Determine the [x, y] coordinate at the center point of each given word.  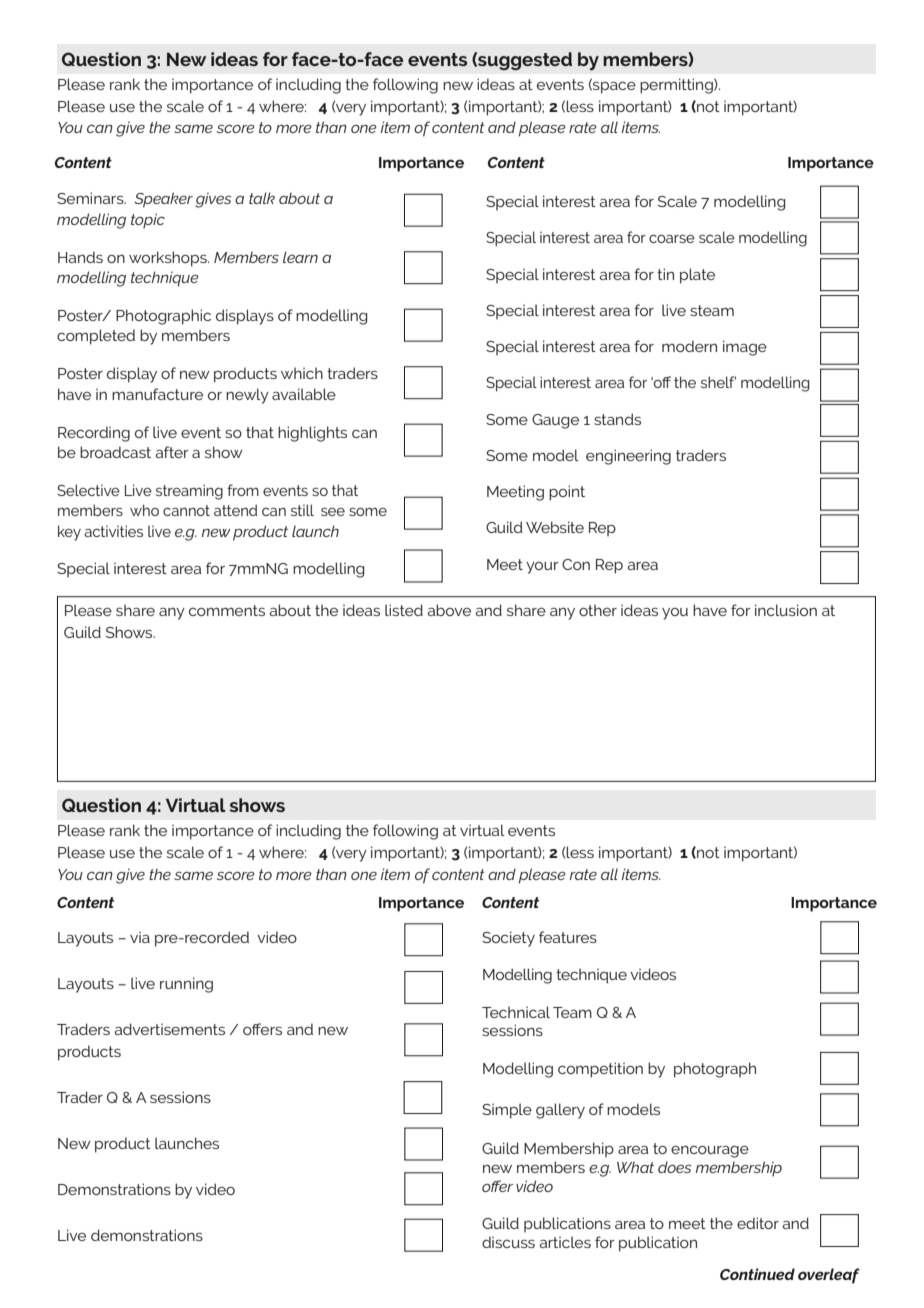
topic [148, 220]
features [568, 937]
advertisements [169, 1029]
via [140, 937]
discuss [508, 1242]
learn [300, 257]
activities [113, 531]
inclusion [786, 610]
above [449, 610]
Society [508, 939]
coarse [672, 238]
